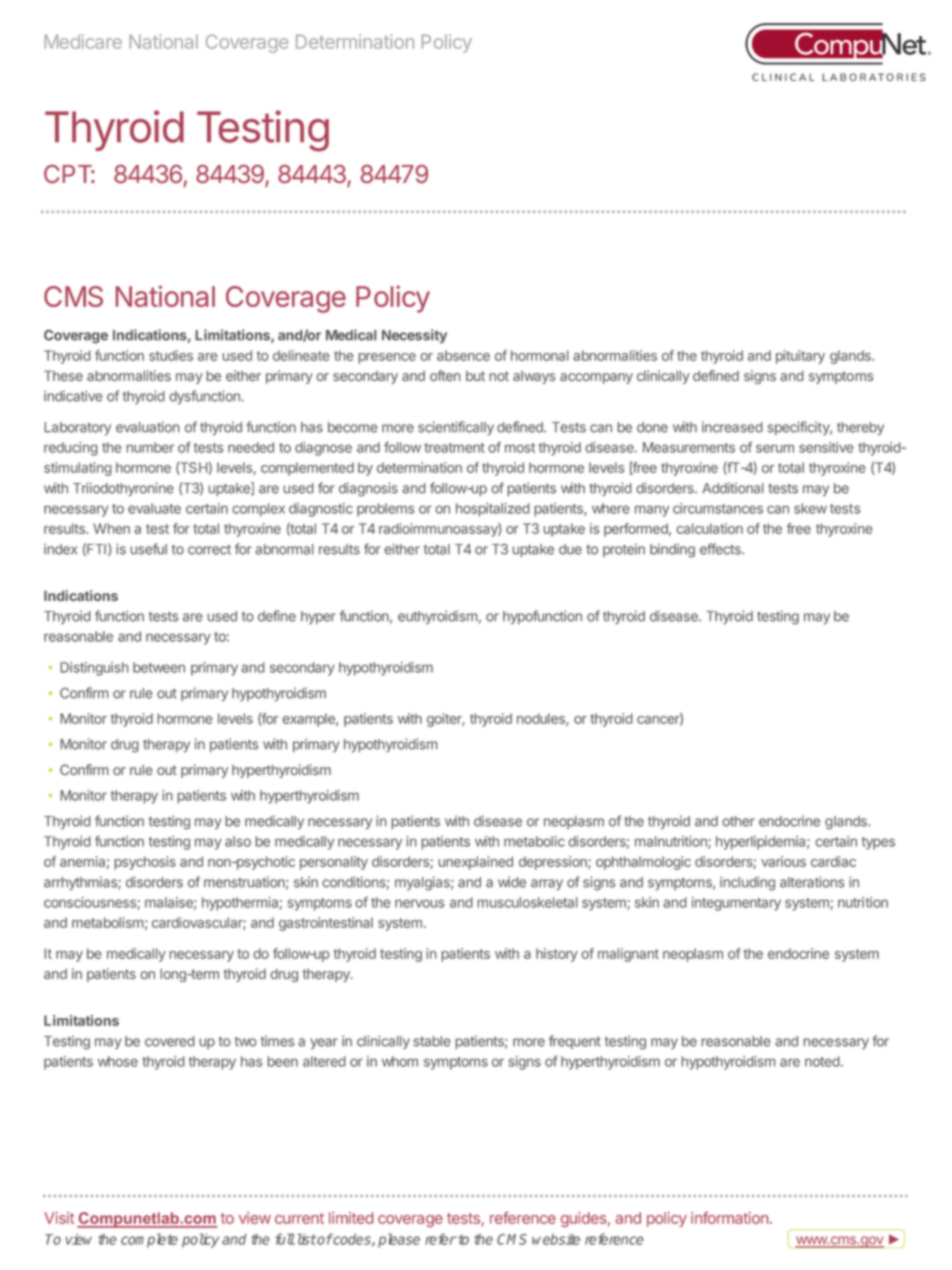  What do you see at coordinates (534, 841) in the page?
I see `metabolic` at bounding box center [534, 841].
